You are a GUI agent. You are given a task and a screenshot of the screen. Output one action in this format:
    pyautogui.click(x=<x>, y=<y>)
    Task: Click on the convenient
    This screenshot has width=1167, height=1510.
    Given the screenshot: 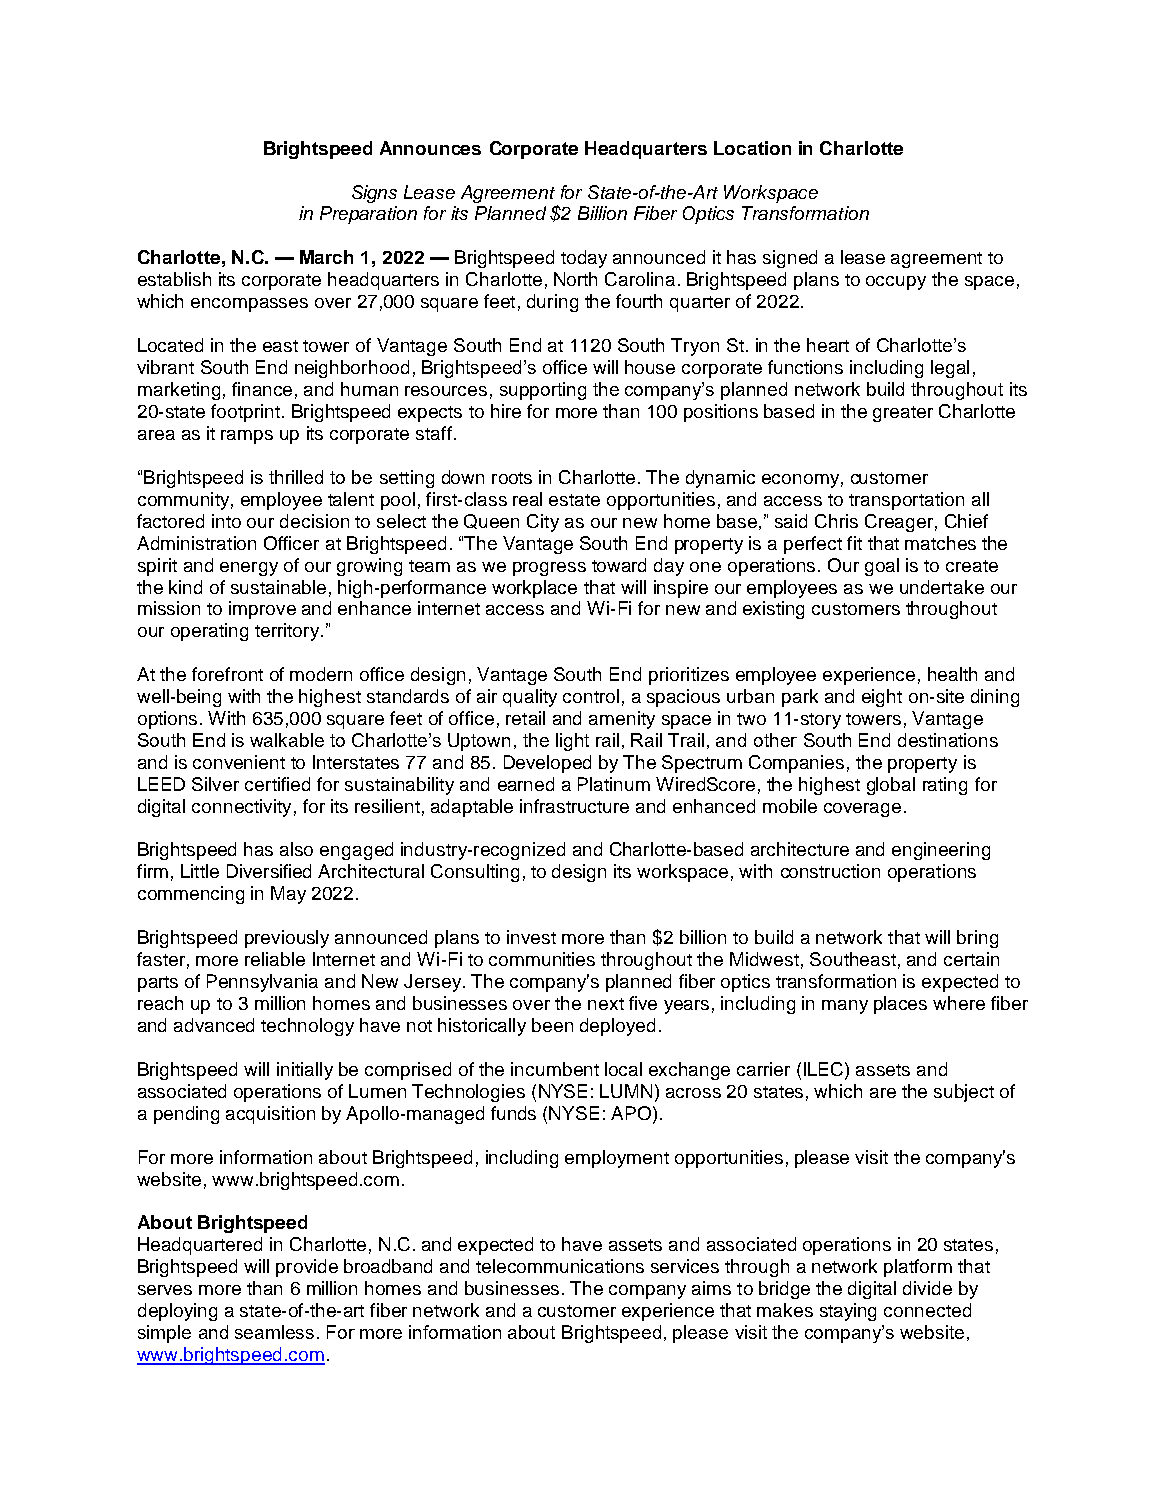 What is the action you would take?
    pyautogui.click(x=239, y=762)
